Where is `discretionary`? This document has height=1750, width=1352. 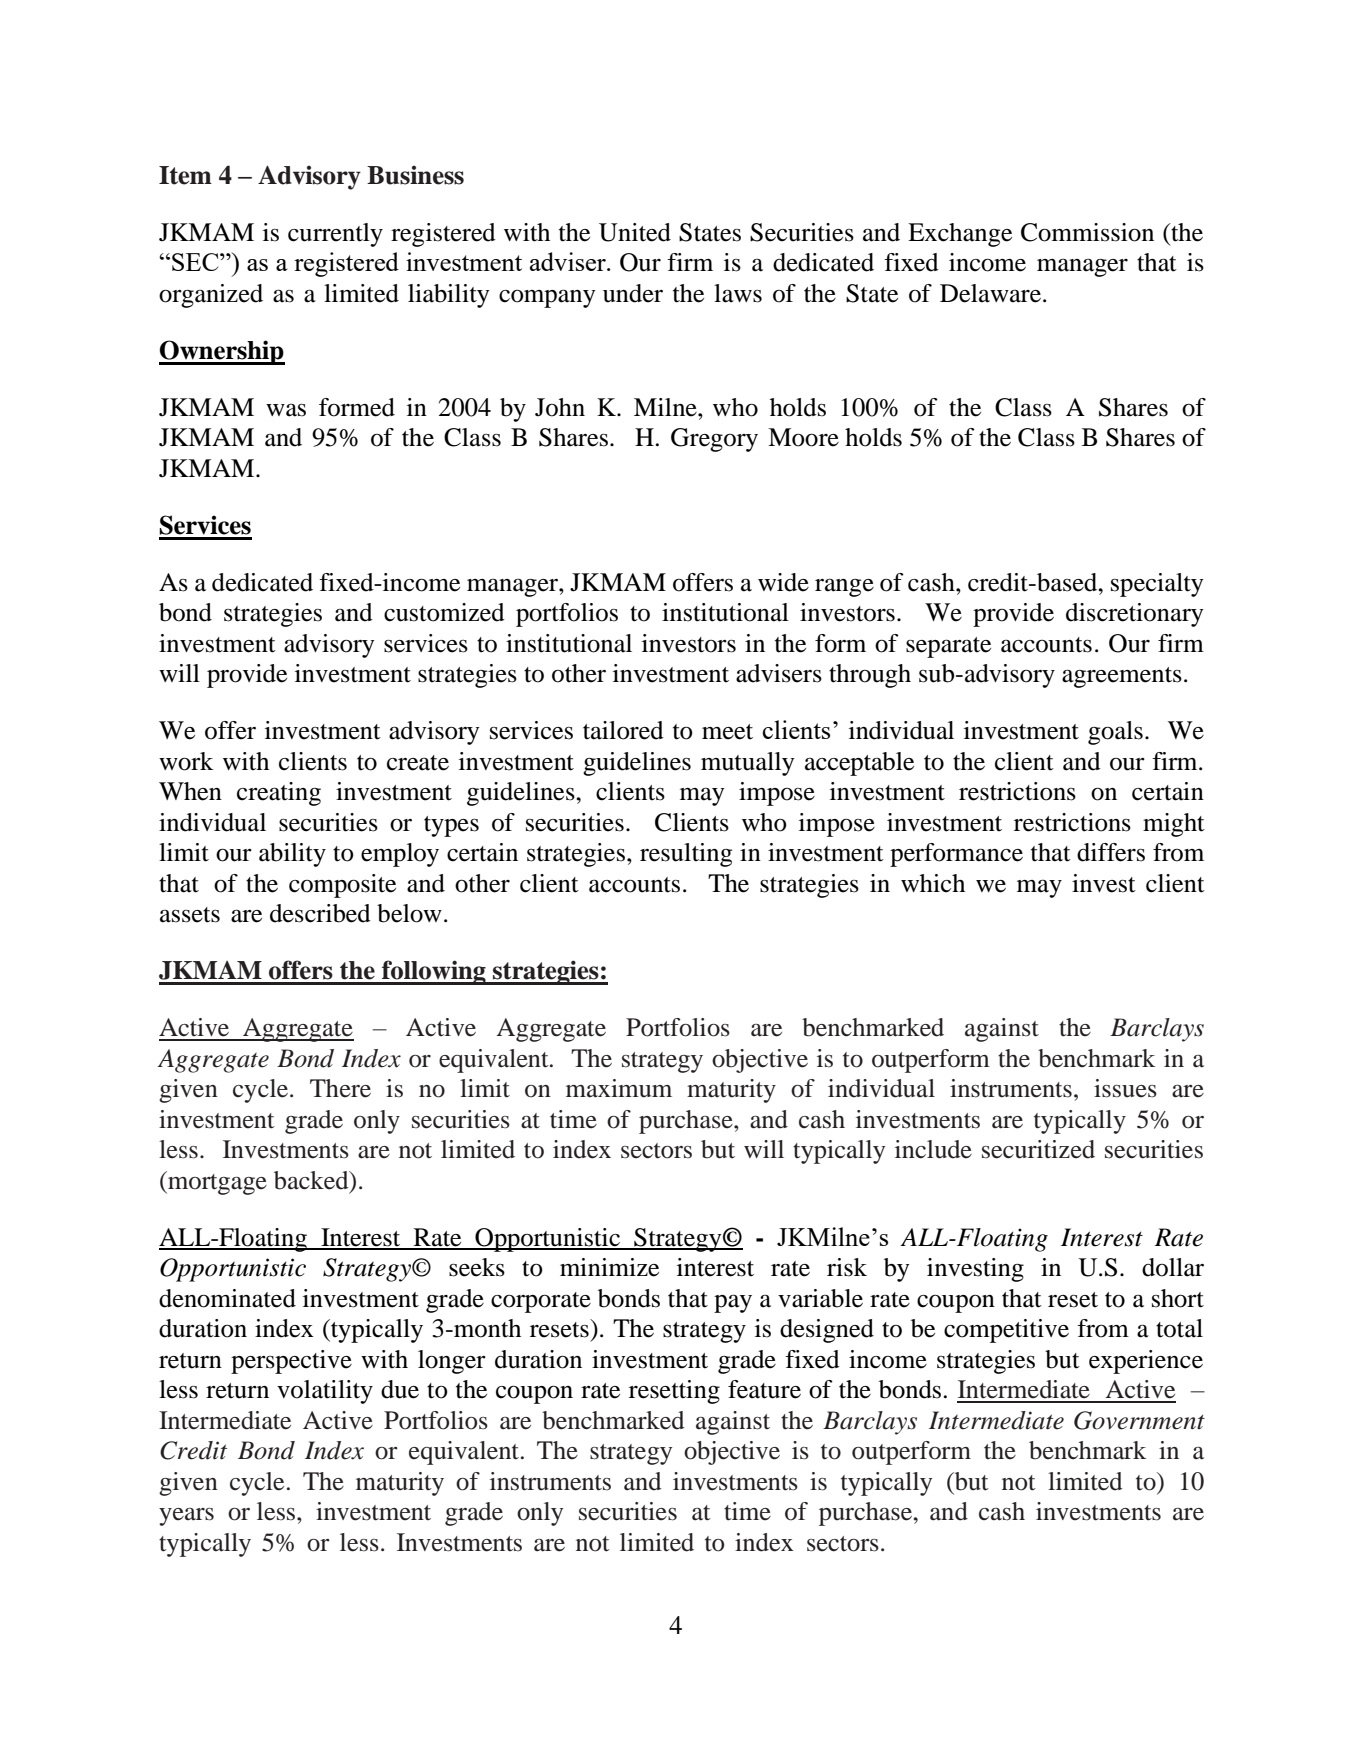 discretionary is located at coordinates (1134, 615).
